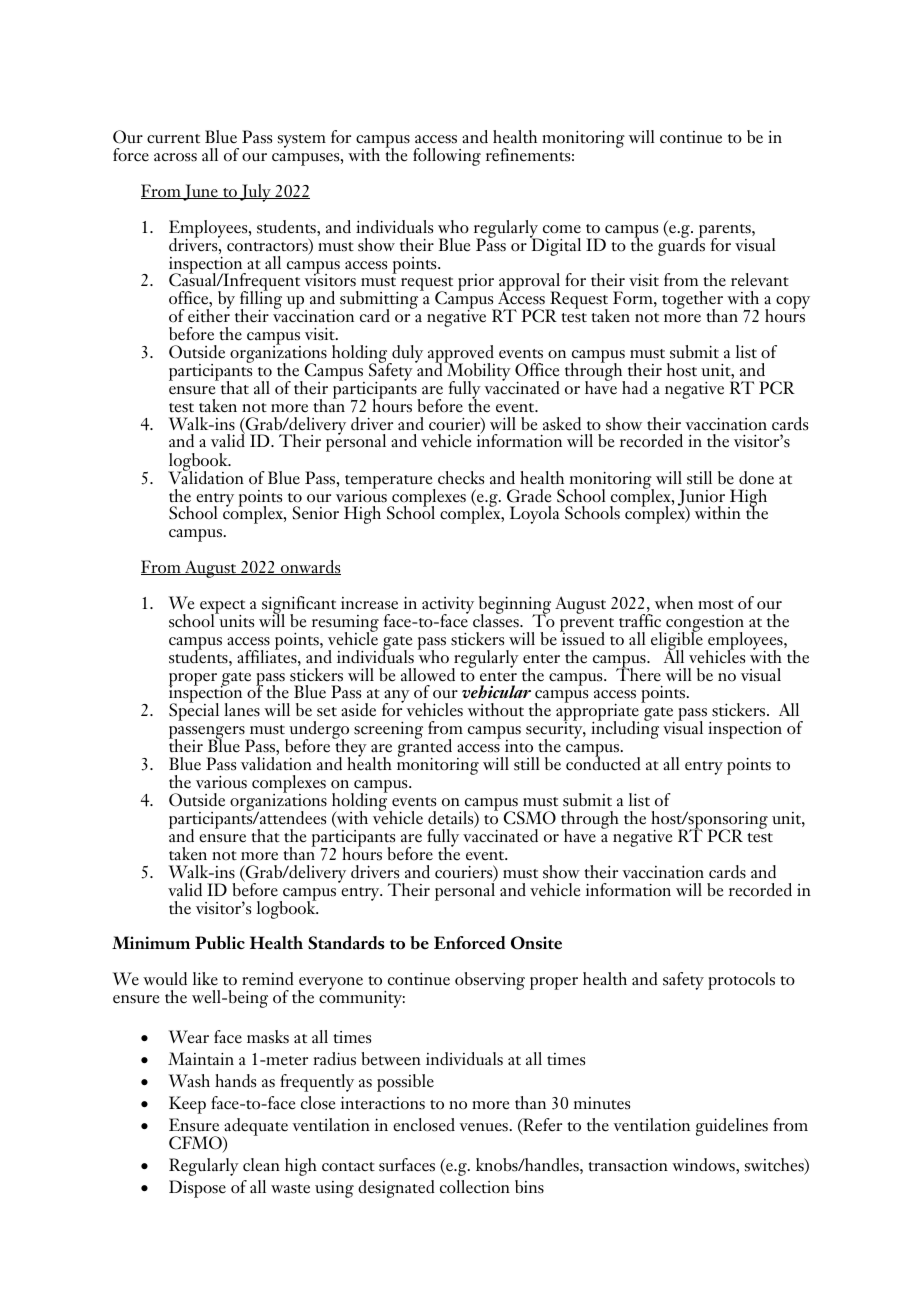 This screenshot has width=924, height=1308. Describe the element at coordinates (242, 710) in the screenshot. I see `lanes` at that location.
